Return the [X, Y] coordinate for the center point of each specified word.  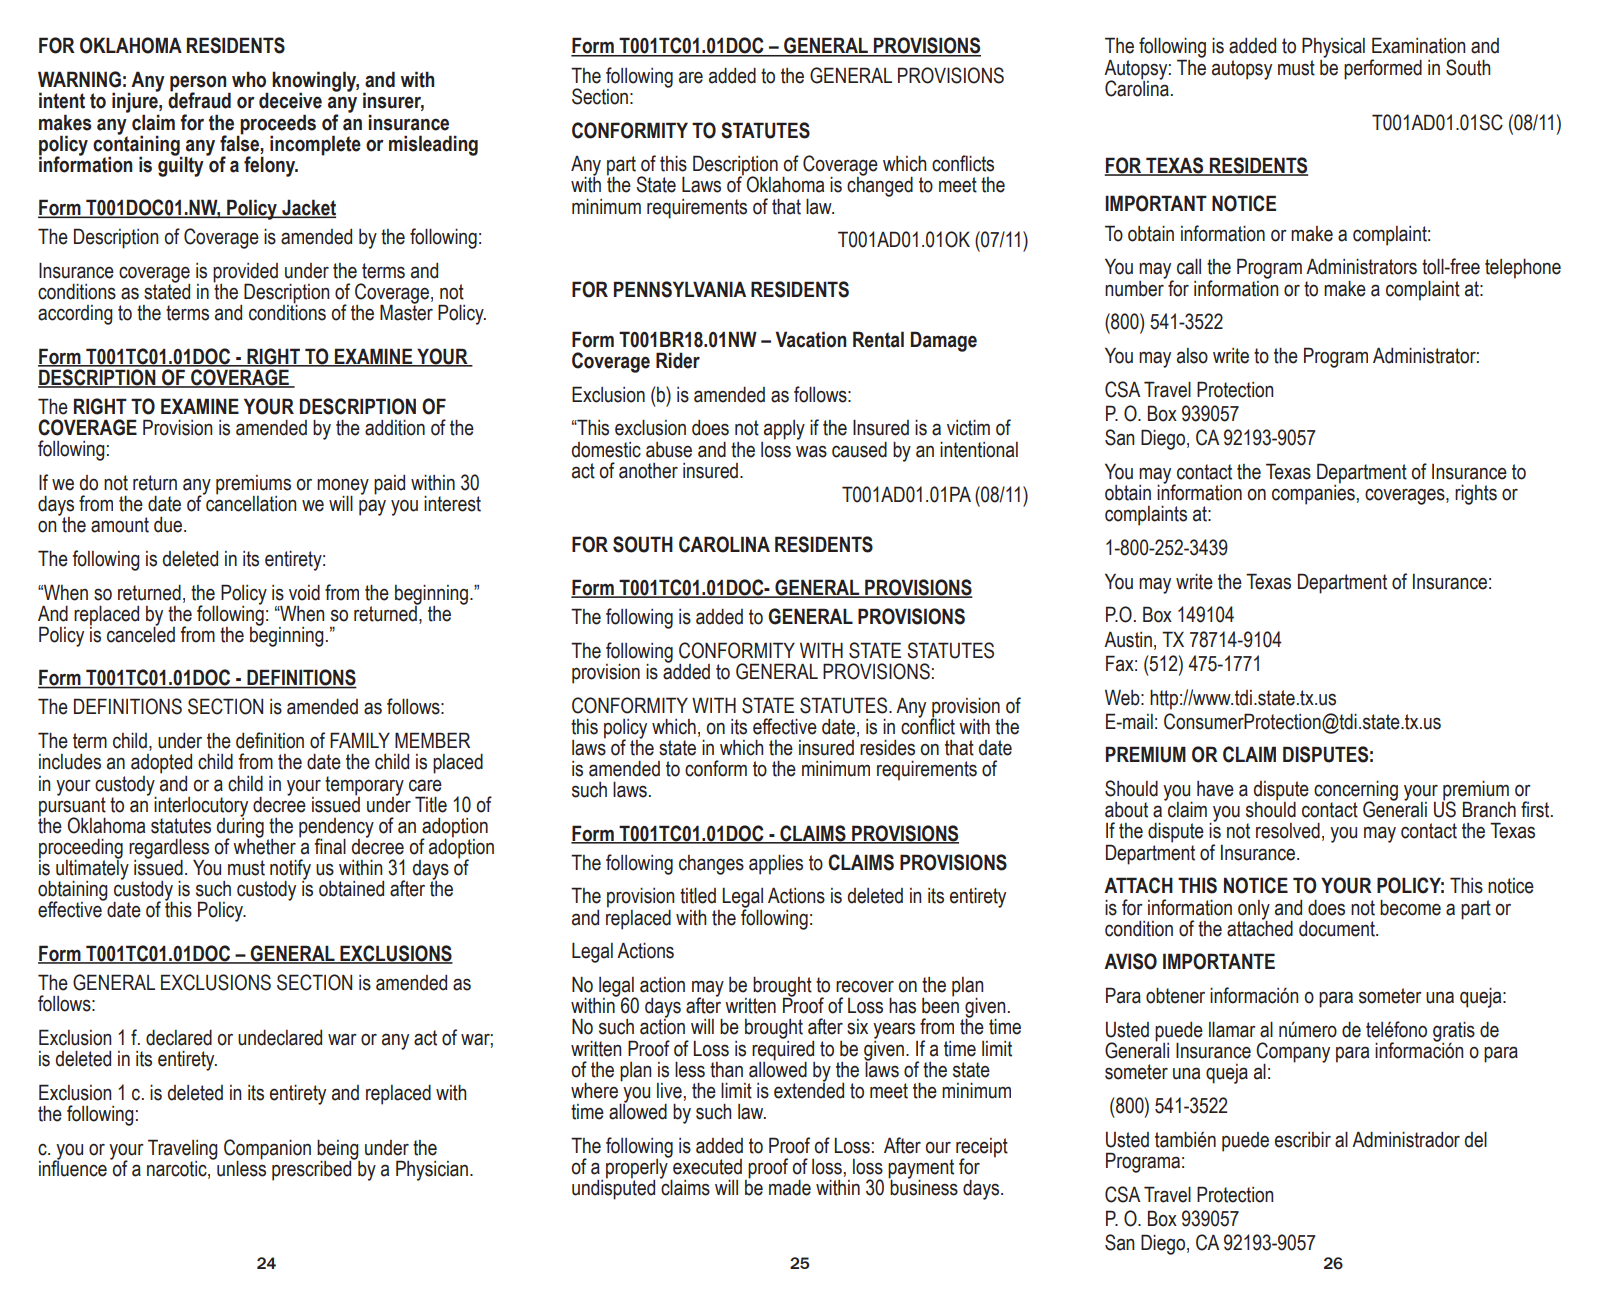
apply [784, 430]
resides [887, 747]
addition [395, 427]
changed [880, 186]
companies [1313, 493]
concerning [1356, 791]
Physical [1333, 47]
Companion [267, 1150]
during [240, 827]
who [249, 79]
